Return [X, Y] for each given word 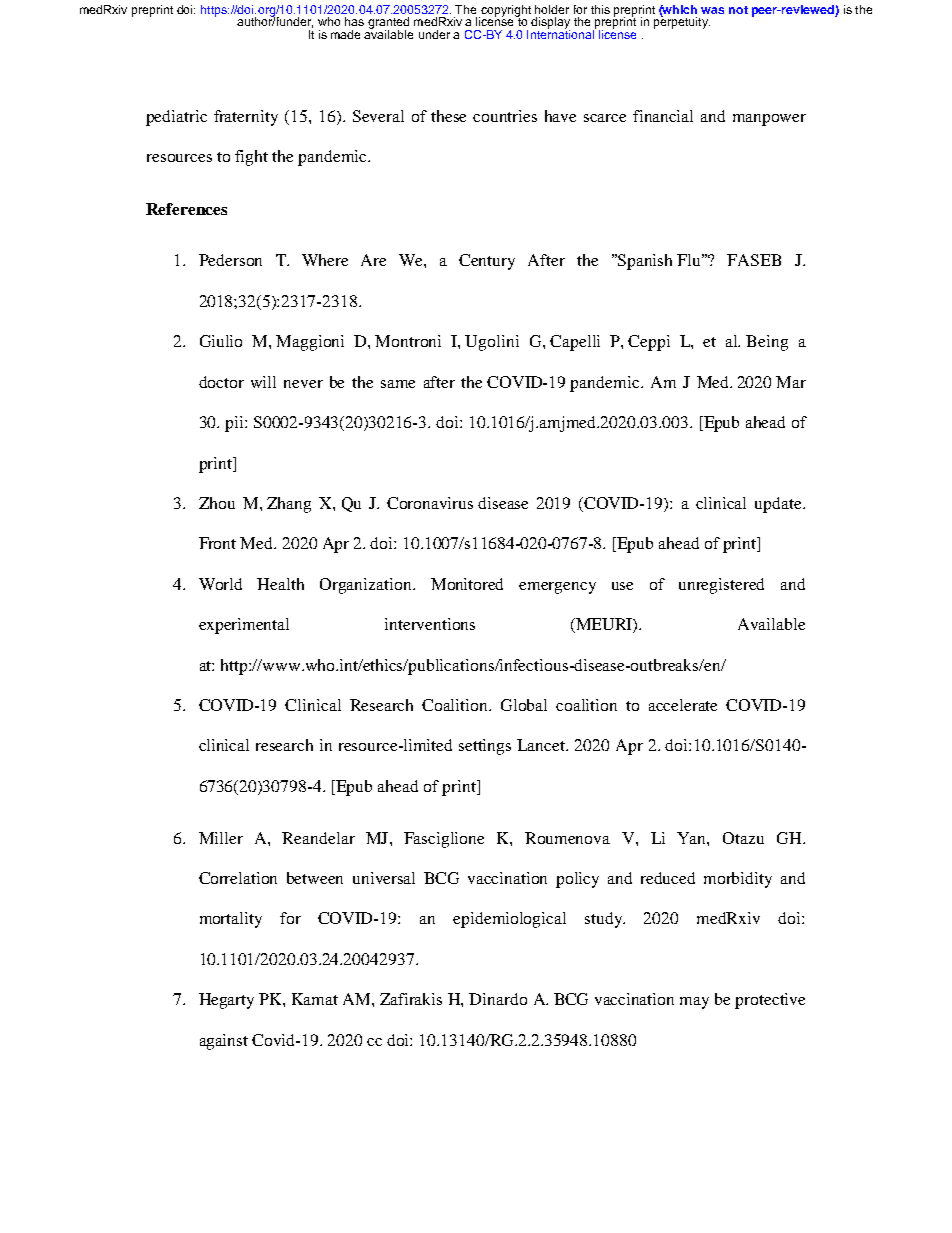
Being [767, 343]
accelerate [683, 705]
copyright [505, 12]
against [224, 1042]
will [263, 382]
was [712, 10]
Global [524, 705]
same [398, 384]
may [694, 1003]
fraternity [246, 118]
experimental [244, 626]
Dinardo [498, 999]
